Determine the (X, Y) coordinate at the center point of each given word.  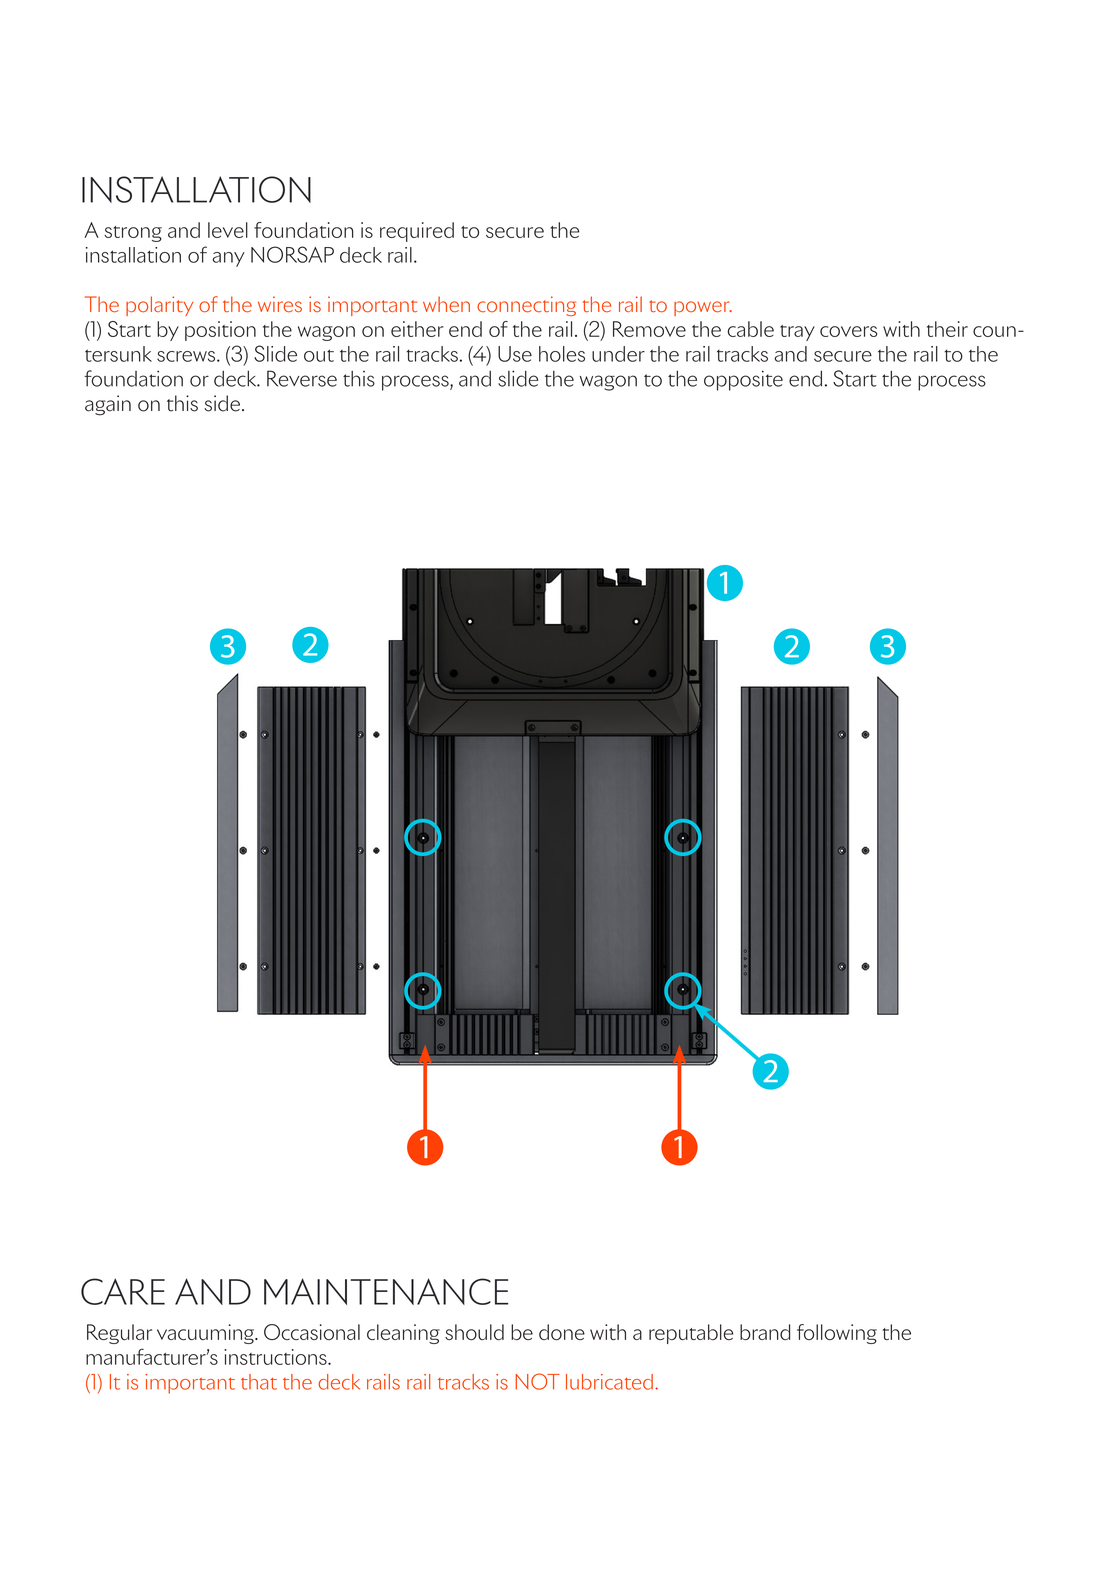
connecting (526, 306)
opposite (743, 380)
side (222, 403)
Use (515, 354)
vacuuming (207, 1334)
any (228, 259)
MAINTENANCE (386, 1291)
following (837, 1334)
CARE (123, 1291)
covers (848, 331)
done (562, 1332)
